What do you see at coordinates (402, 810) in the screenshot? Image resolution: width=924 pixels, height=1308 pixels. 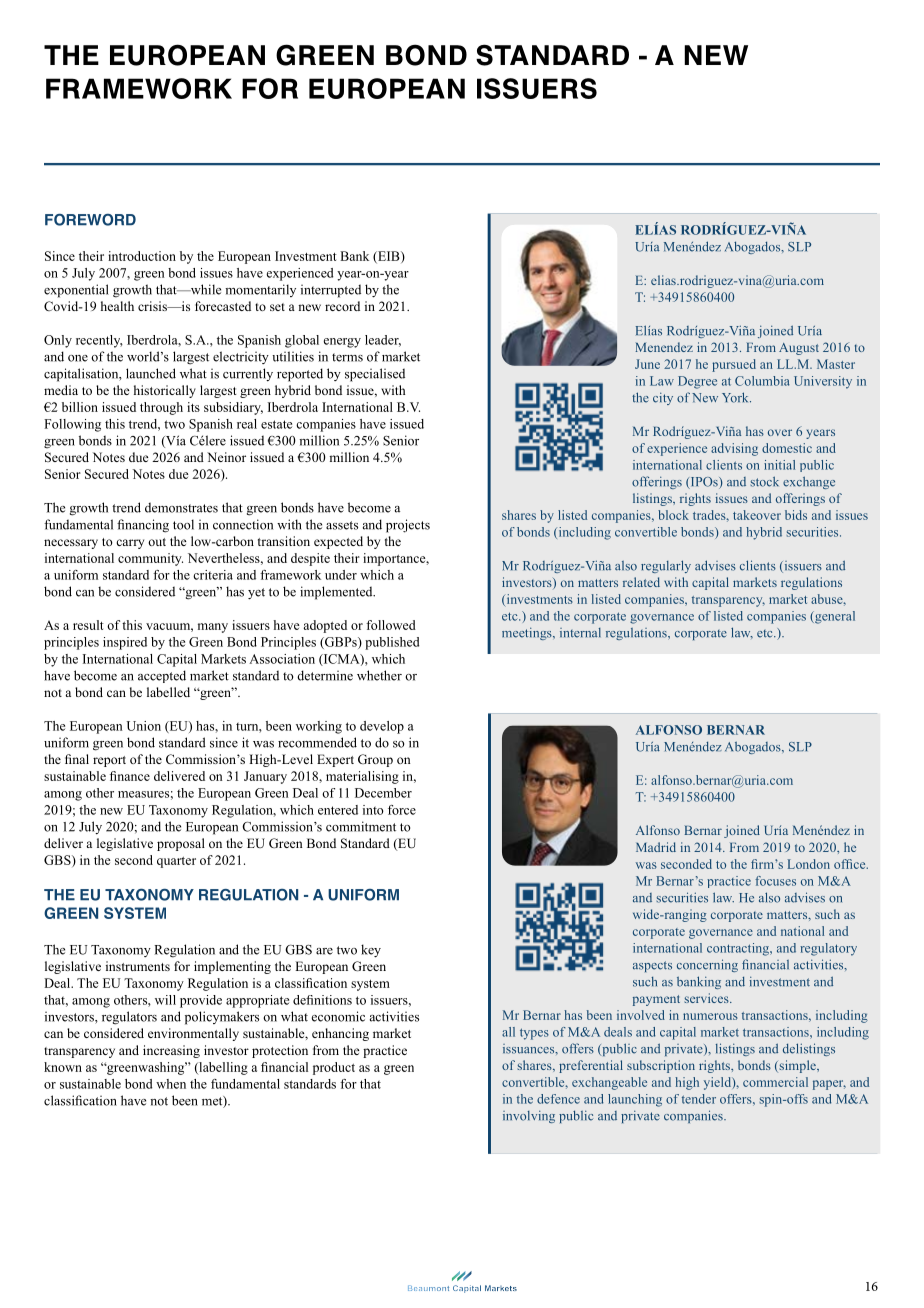 I see `force` at bounding box center [402, 810].
